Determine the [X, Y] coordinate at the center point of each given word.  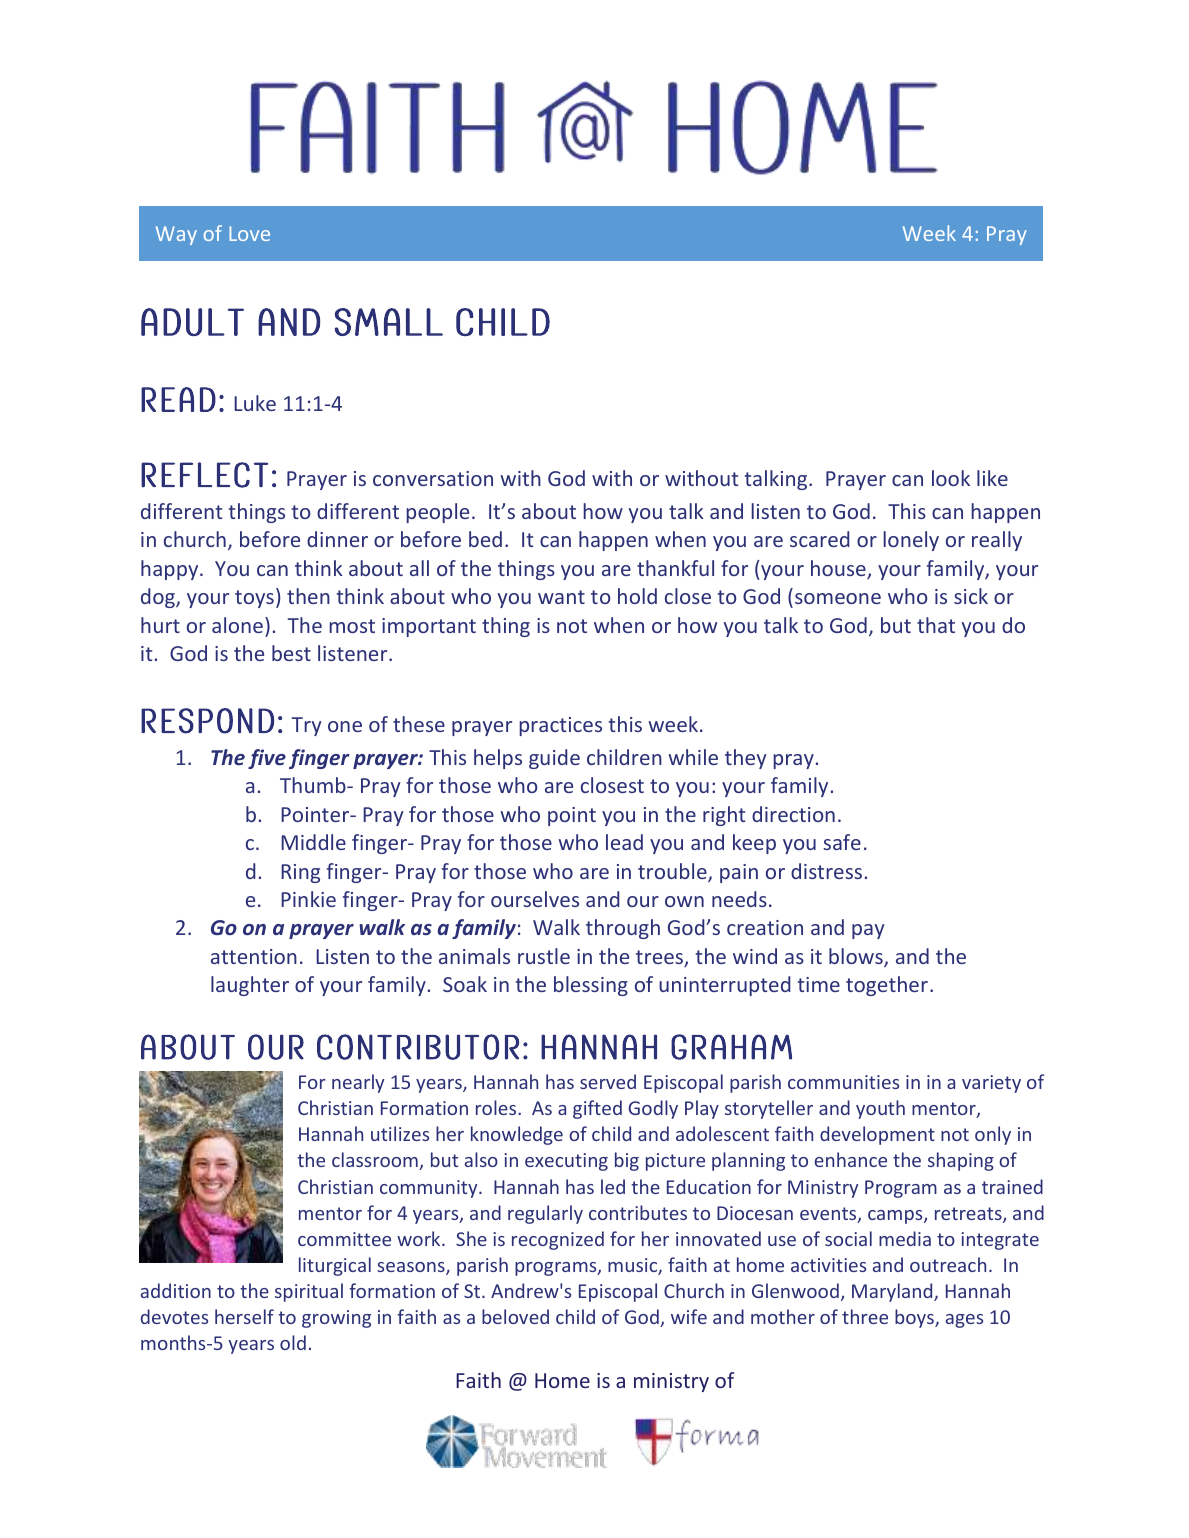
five [267, 759]
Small [389, 322]
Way [176, 235]
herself [244, 1316]
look [951, 478]
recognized [558, 1240]
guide [554, 759]
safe [842, 842]
